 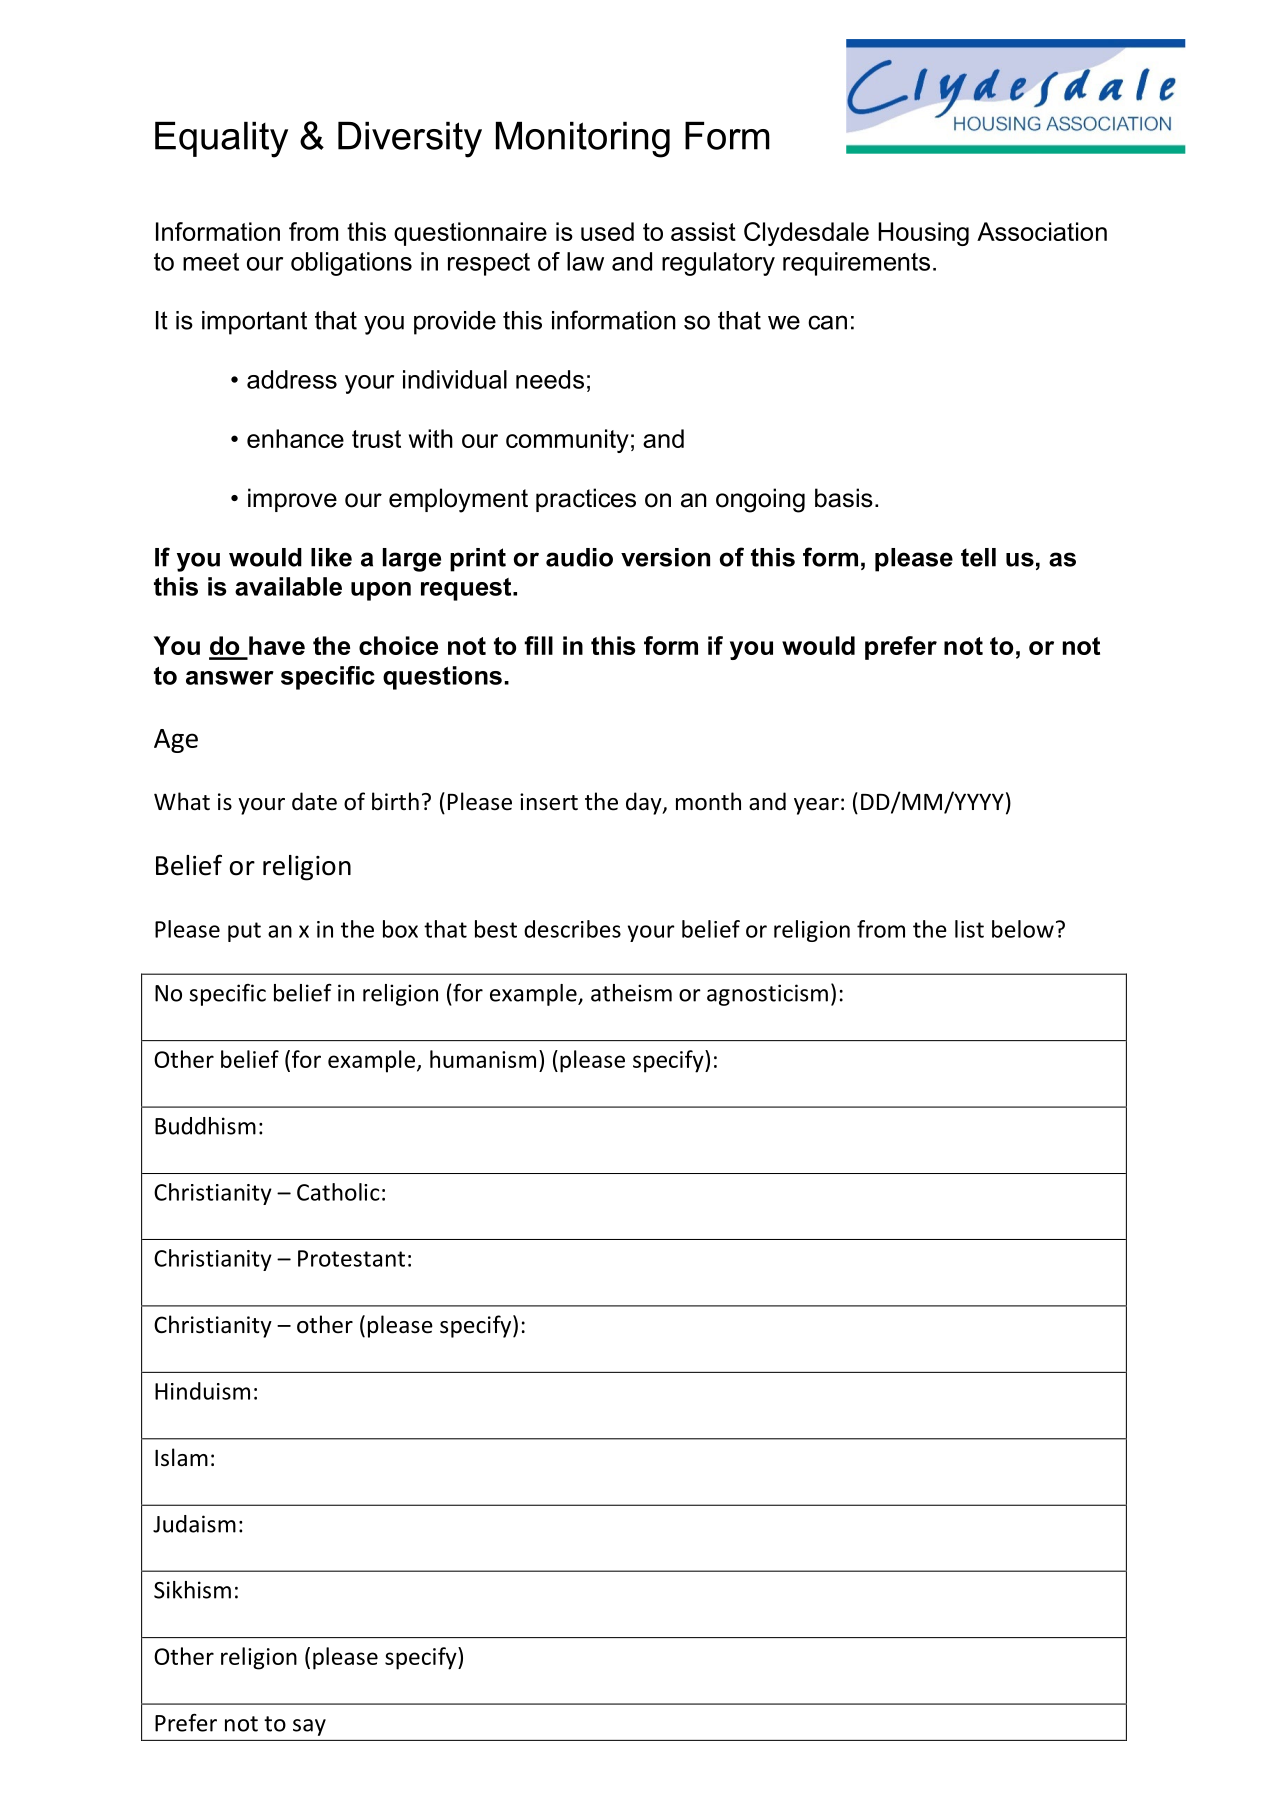 I want to click on tell, so click(x=978, y=557).
